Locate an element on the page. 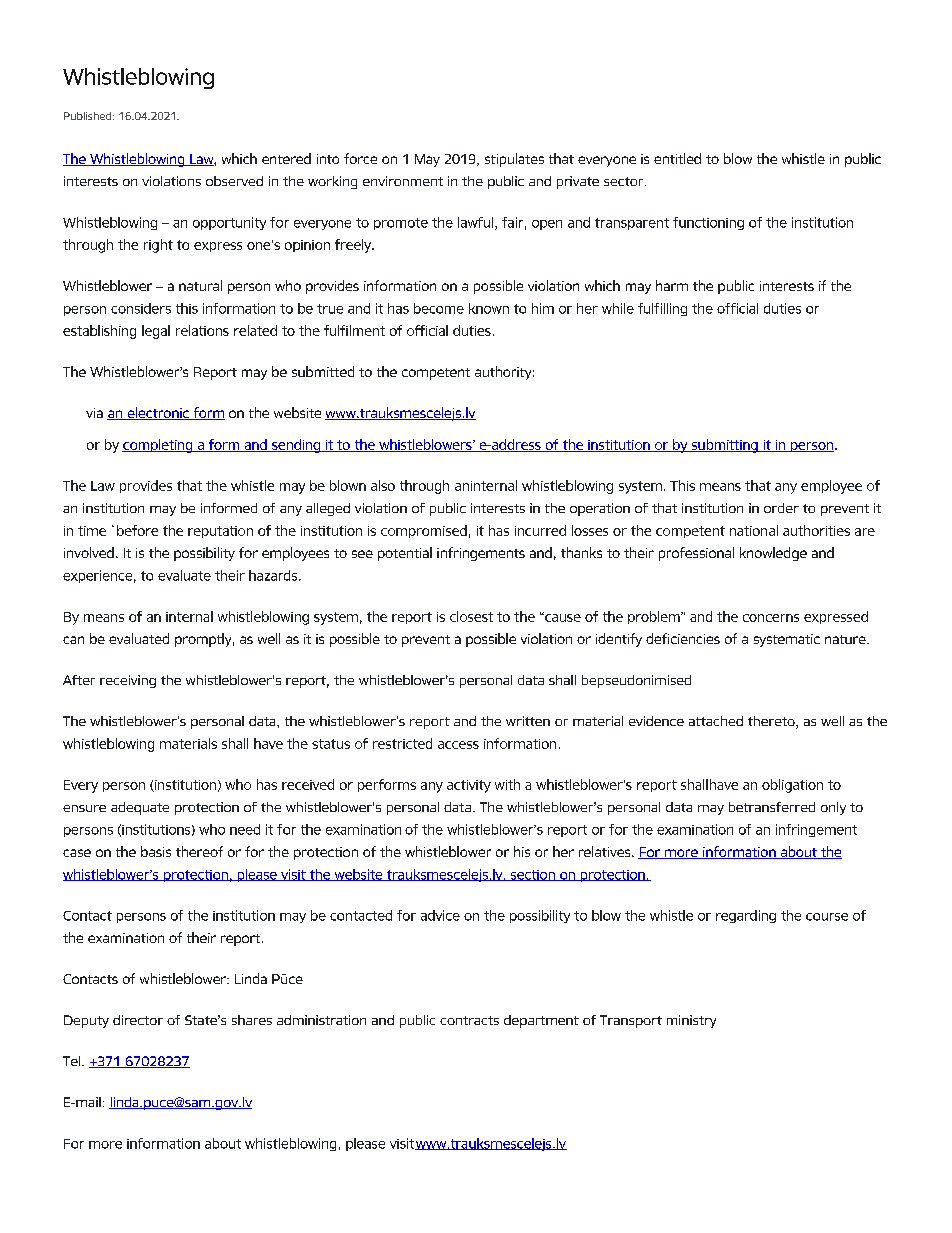 The width and height of the document is (952, 1233). entitled is located at coordinates (677, 158).
